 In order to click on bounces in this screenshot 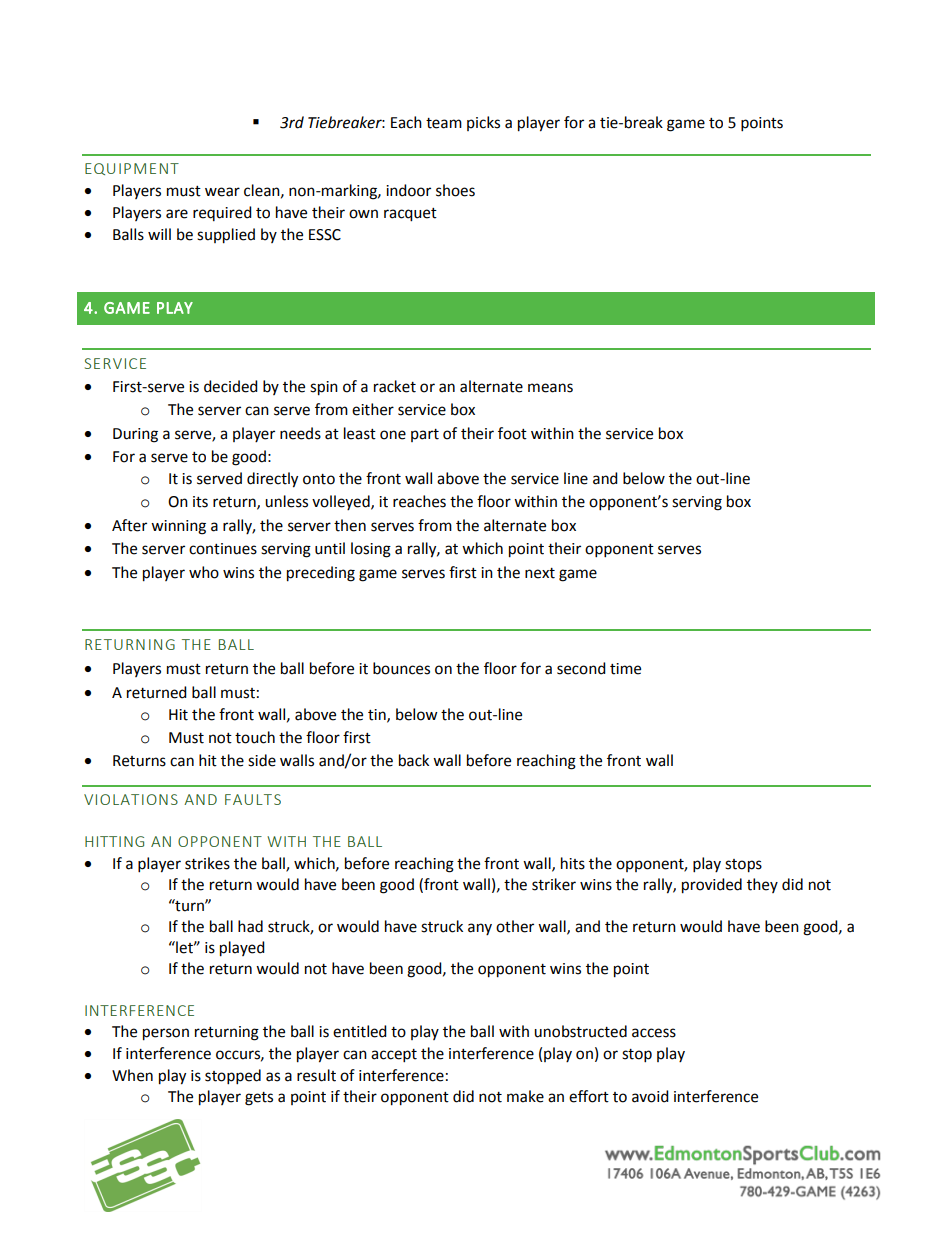, I will do `click(401, 668)`.
